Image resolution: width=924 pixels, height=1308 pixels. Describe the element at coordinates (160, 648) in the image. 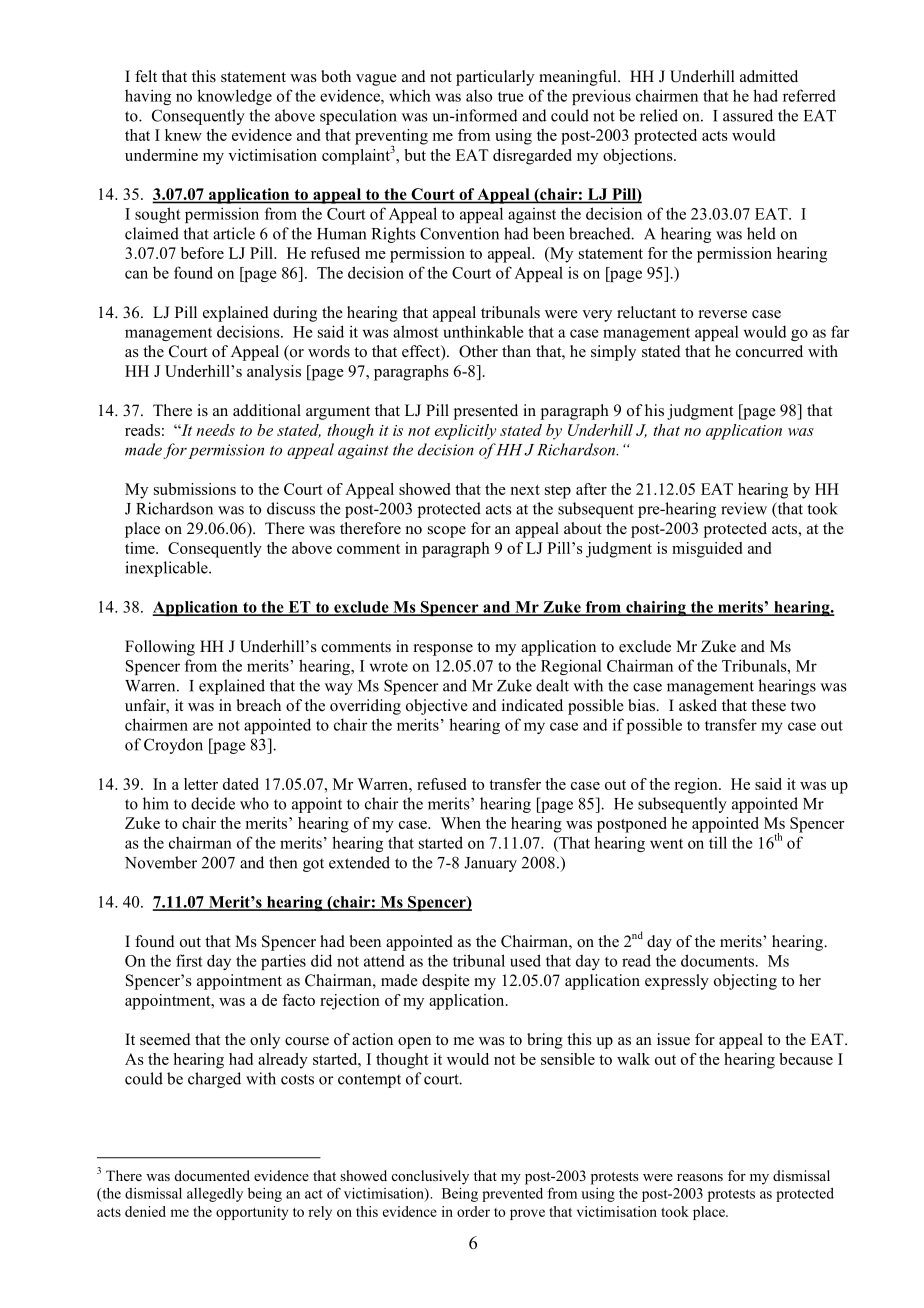

I see `Following` at that location.
